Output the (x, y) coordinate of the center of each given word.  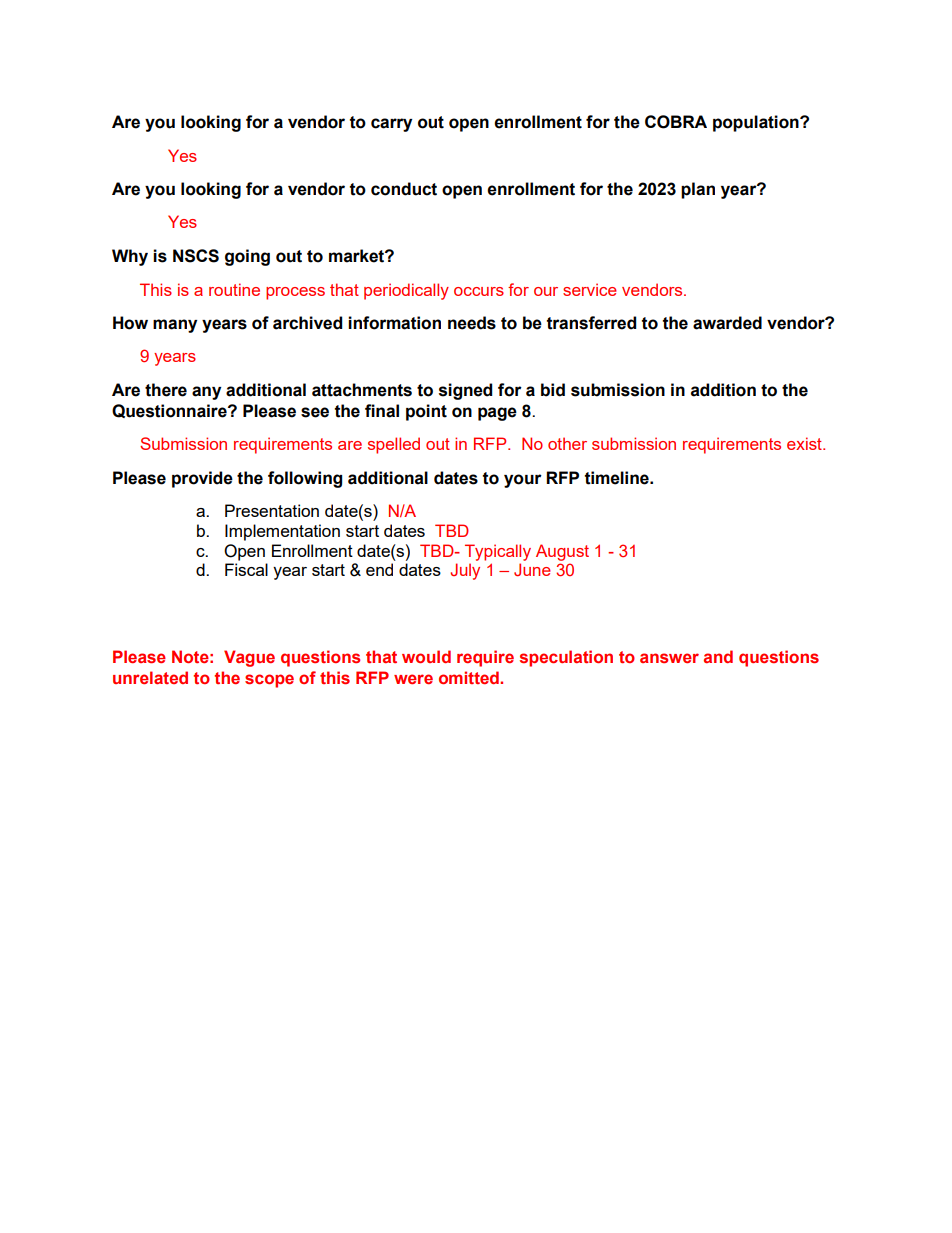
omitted (470, 677)
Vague (249, 658)
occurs (479, 291)
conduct (404, 189)
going (247, 257)
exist (805, 443)
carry (391, 125)
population (757, 123)
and (718, 656)
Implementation (282, 532)
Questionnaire (170, 411)
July (465, 571)
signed (465, 391)
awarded (727, 323)
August (562, 552)
